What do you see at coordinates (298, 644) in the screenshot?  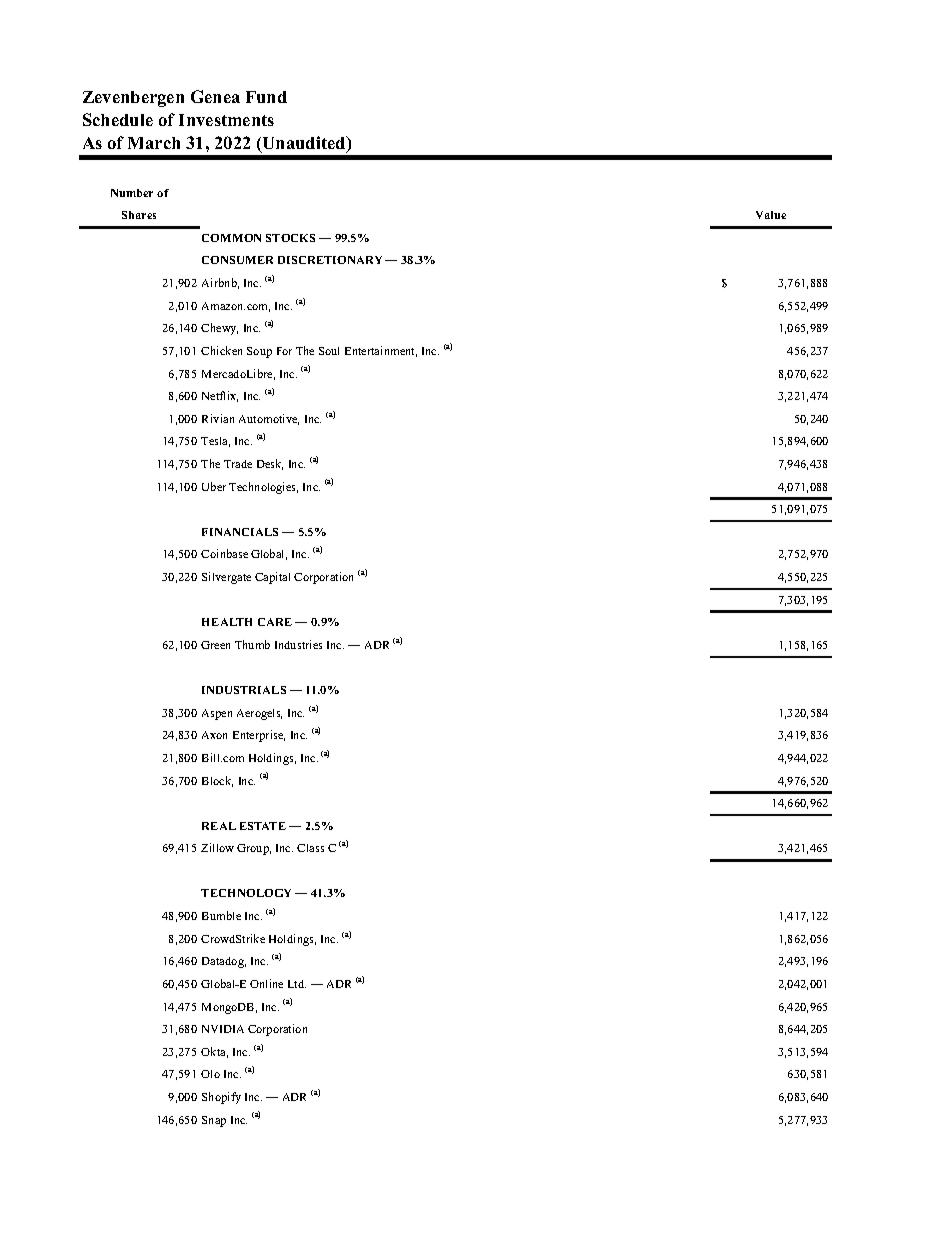 I see `Industries` at bounding box center [298, 644].
